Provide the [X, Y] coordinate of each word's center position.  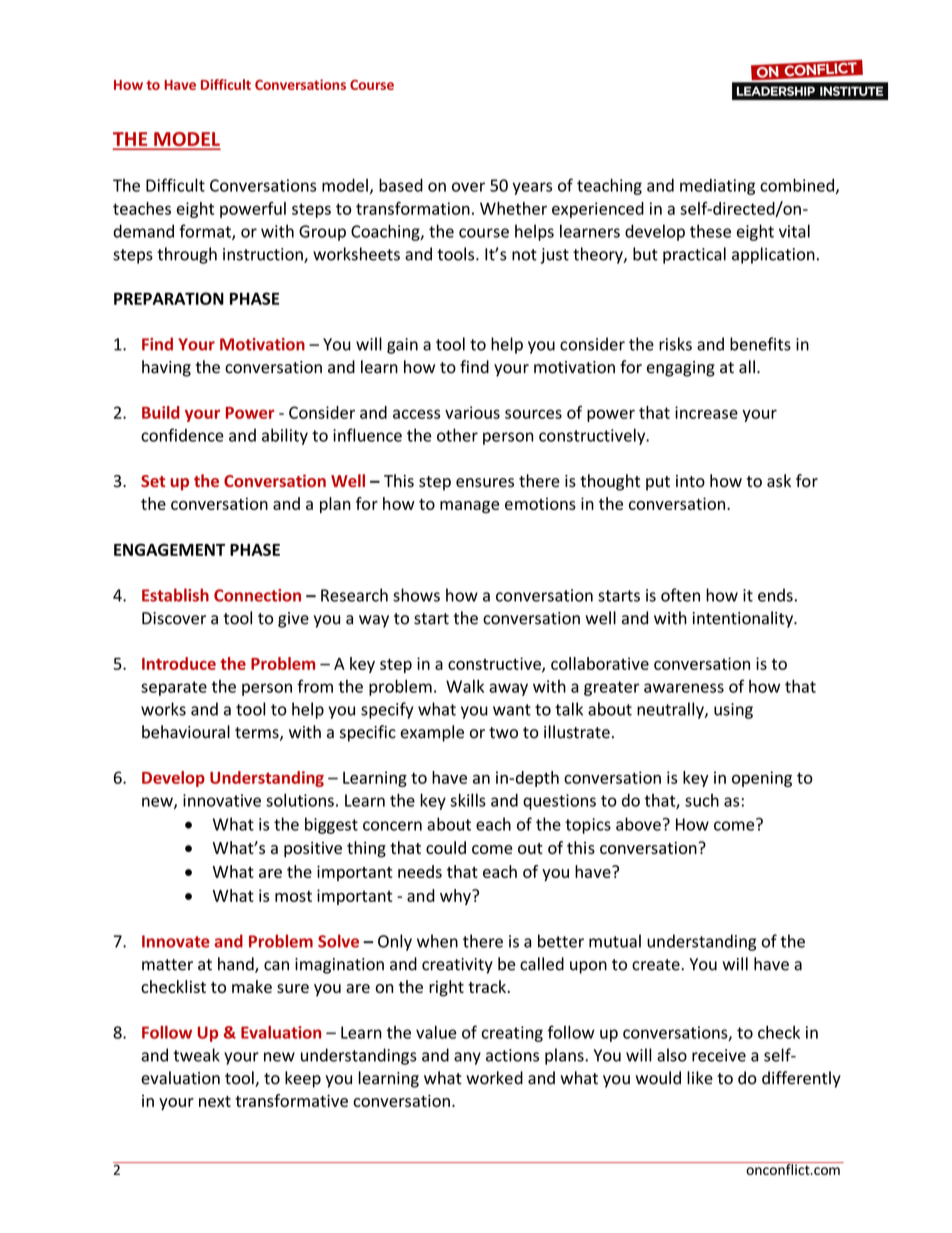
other [457, 435]
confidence [182, 435]
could [446, 847]
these [710, 231]
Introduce [179, 663]
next [215, 1101]
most [293, 896]
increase [706, 412]
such [702, 800]
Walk [465, 686]
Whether [513, 208]
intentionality [744, 619]
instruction [264, 255]
